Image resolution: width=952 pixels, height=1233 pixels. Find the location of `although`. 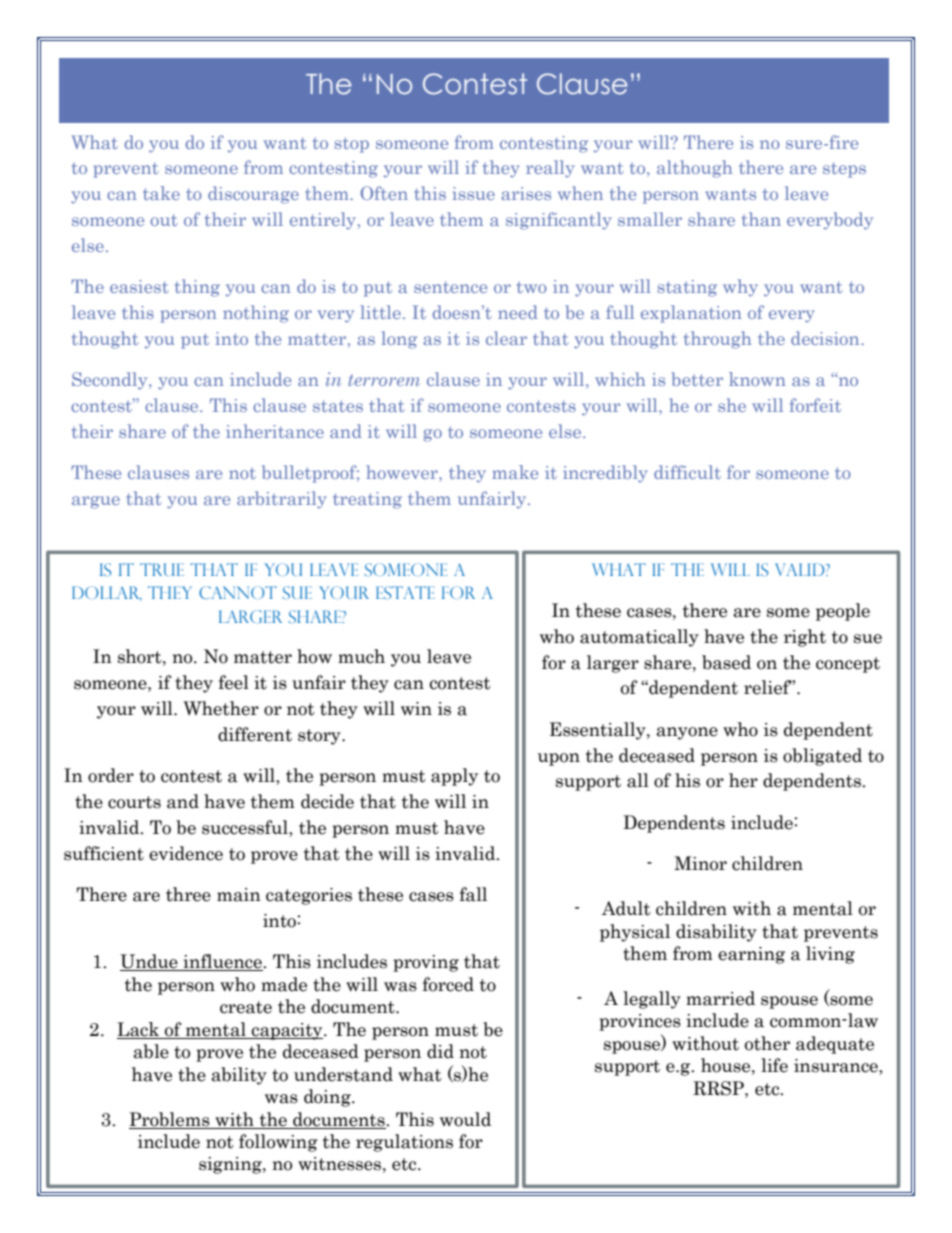

although is located at coordinates (695, 169).
